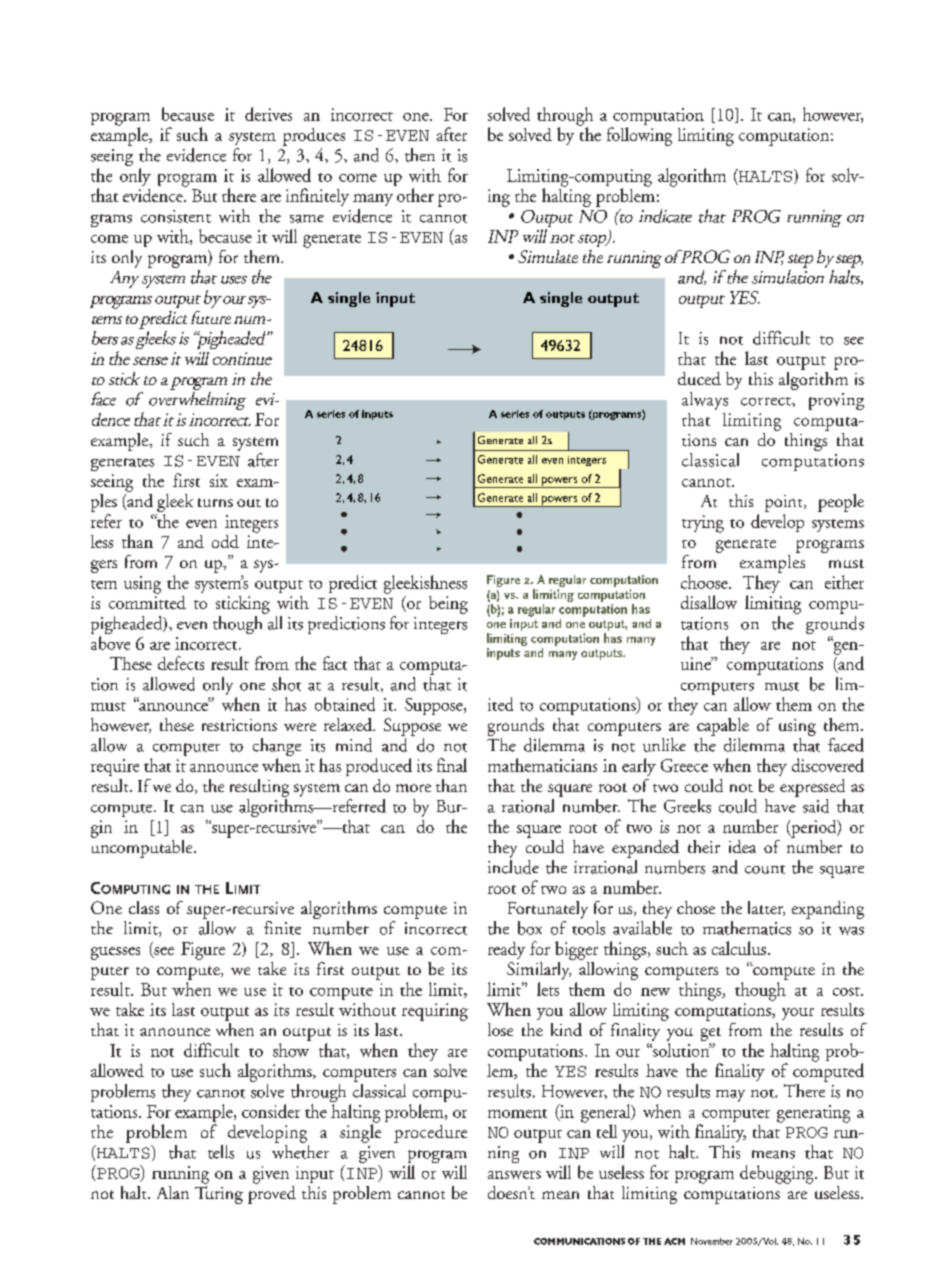 This page has height=1274, width=952. What do you see at coordinates (219, 1193) in the page?
I see `Turing` at bounding box center [219, 1193].
